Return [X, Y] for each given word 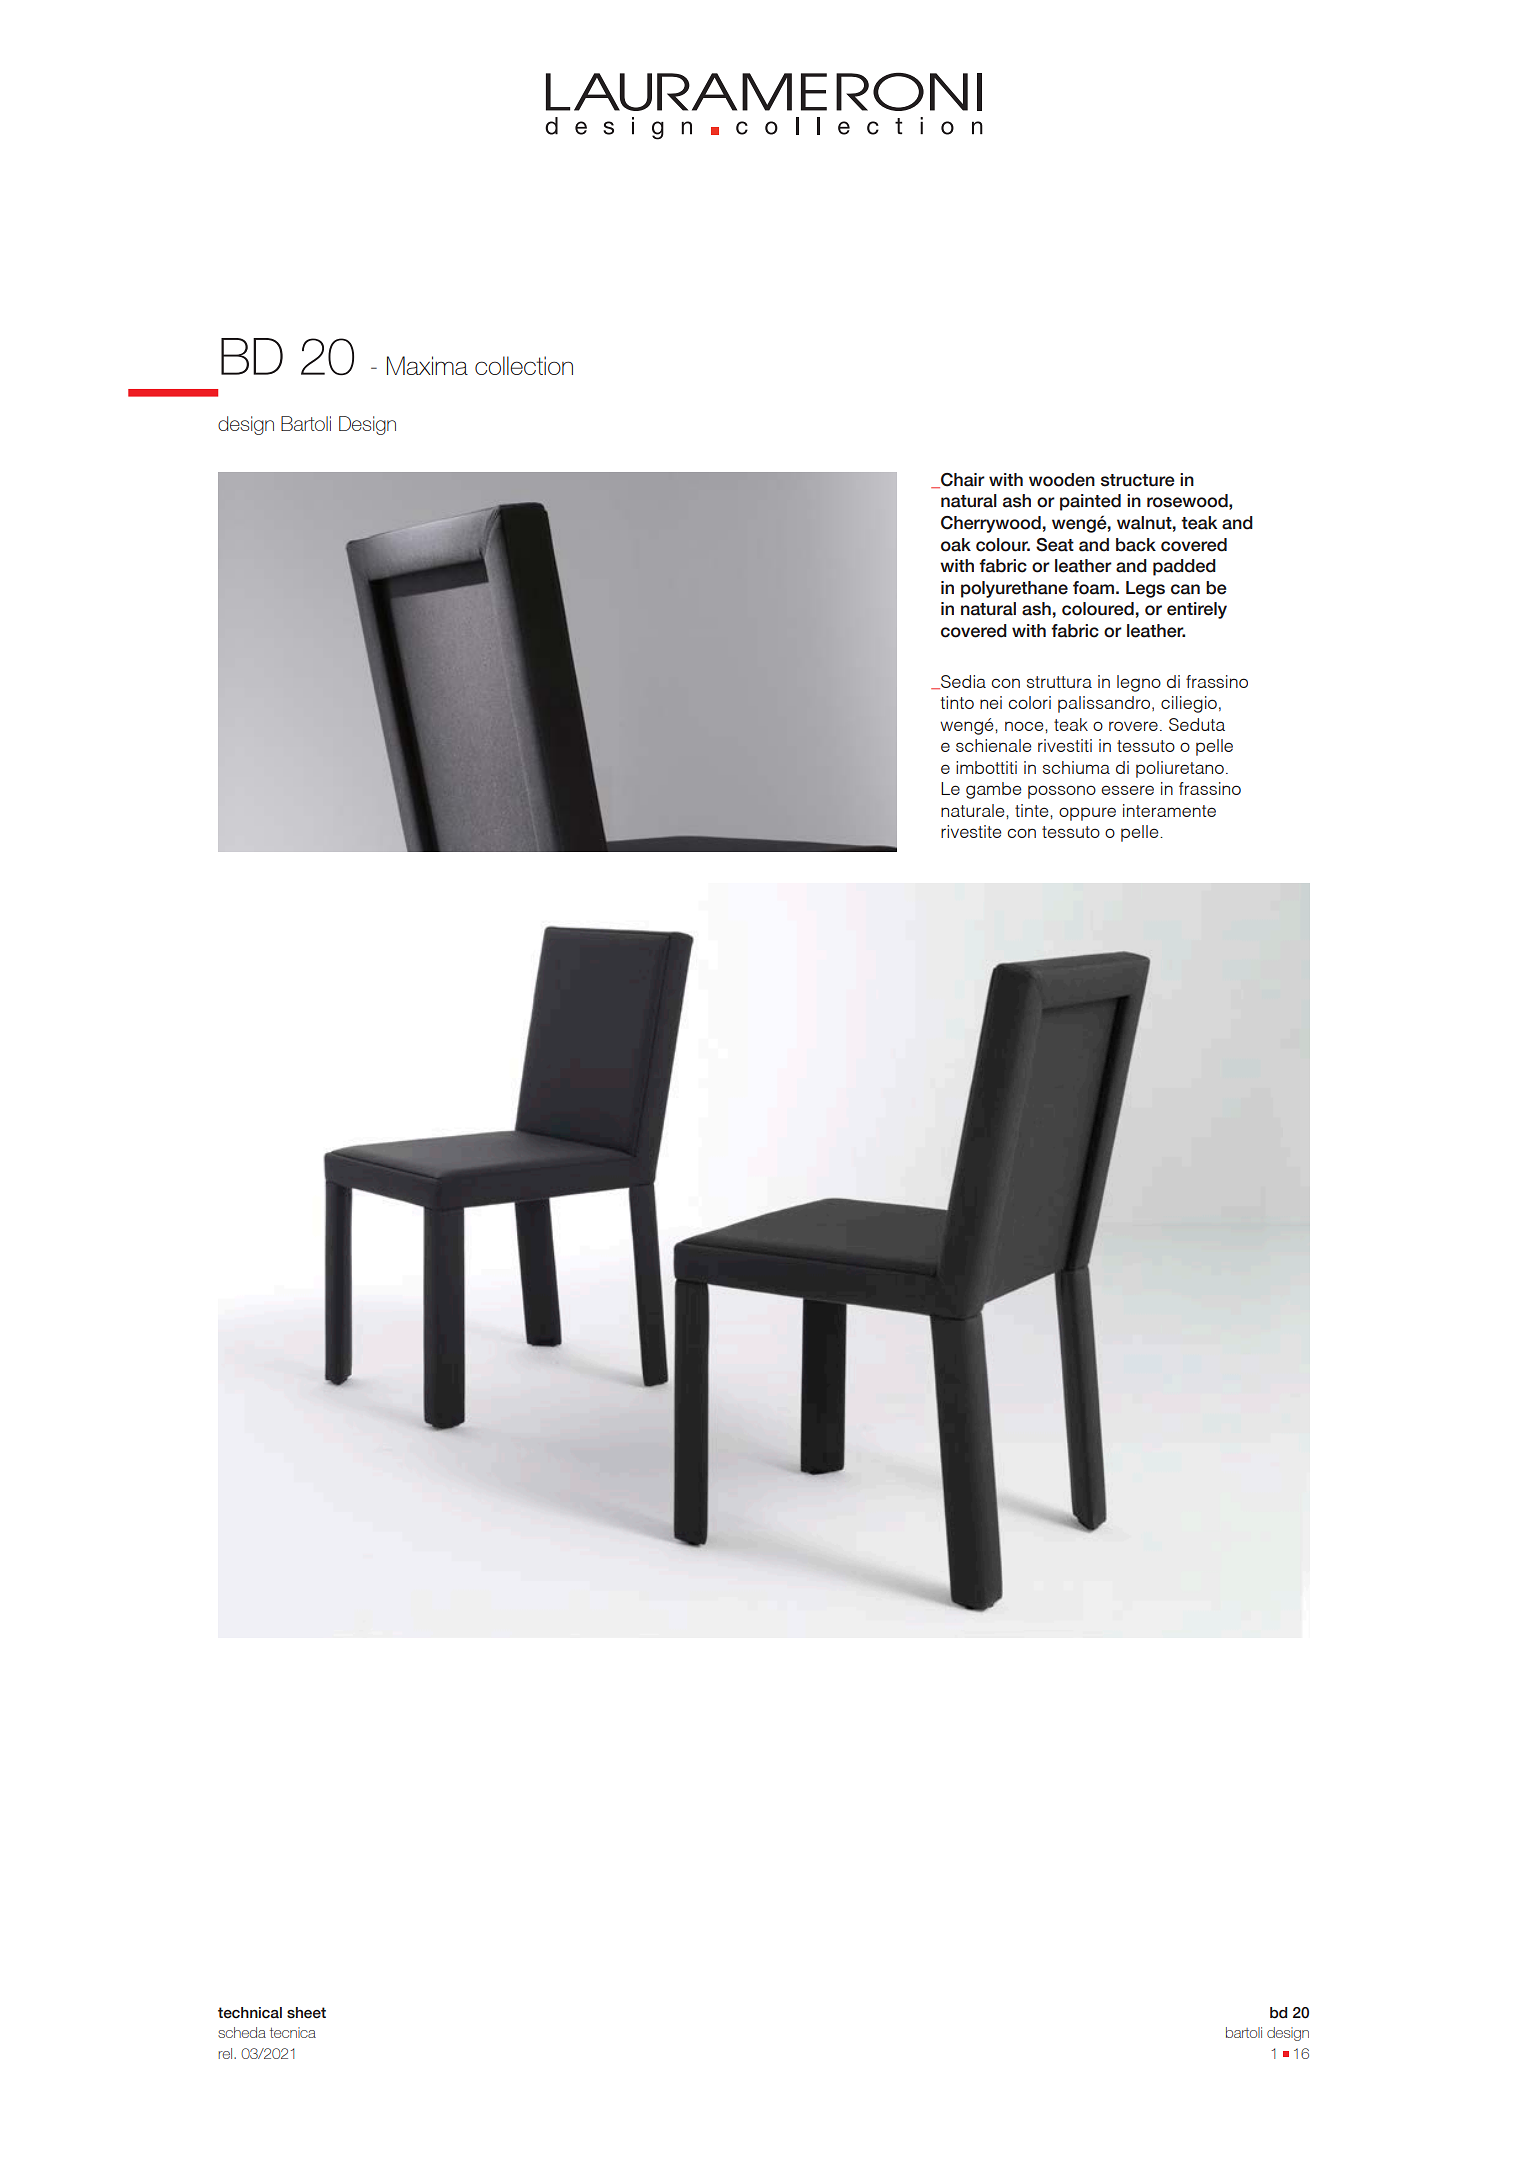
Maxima [427, 365]
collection [524, 365]
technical [250, 2013]
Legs [1145, 589]
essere [1127, 790]
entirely [1197, 610]
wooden [1062, 480]
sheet [306, 2013]
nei [991, 702]
